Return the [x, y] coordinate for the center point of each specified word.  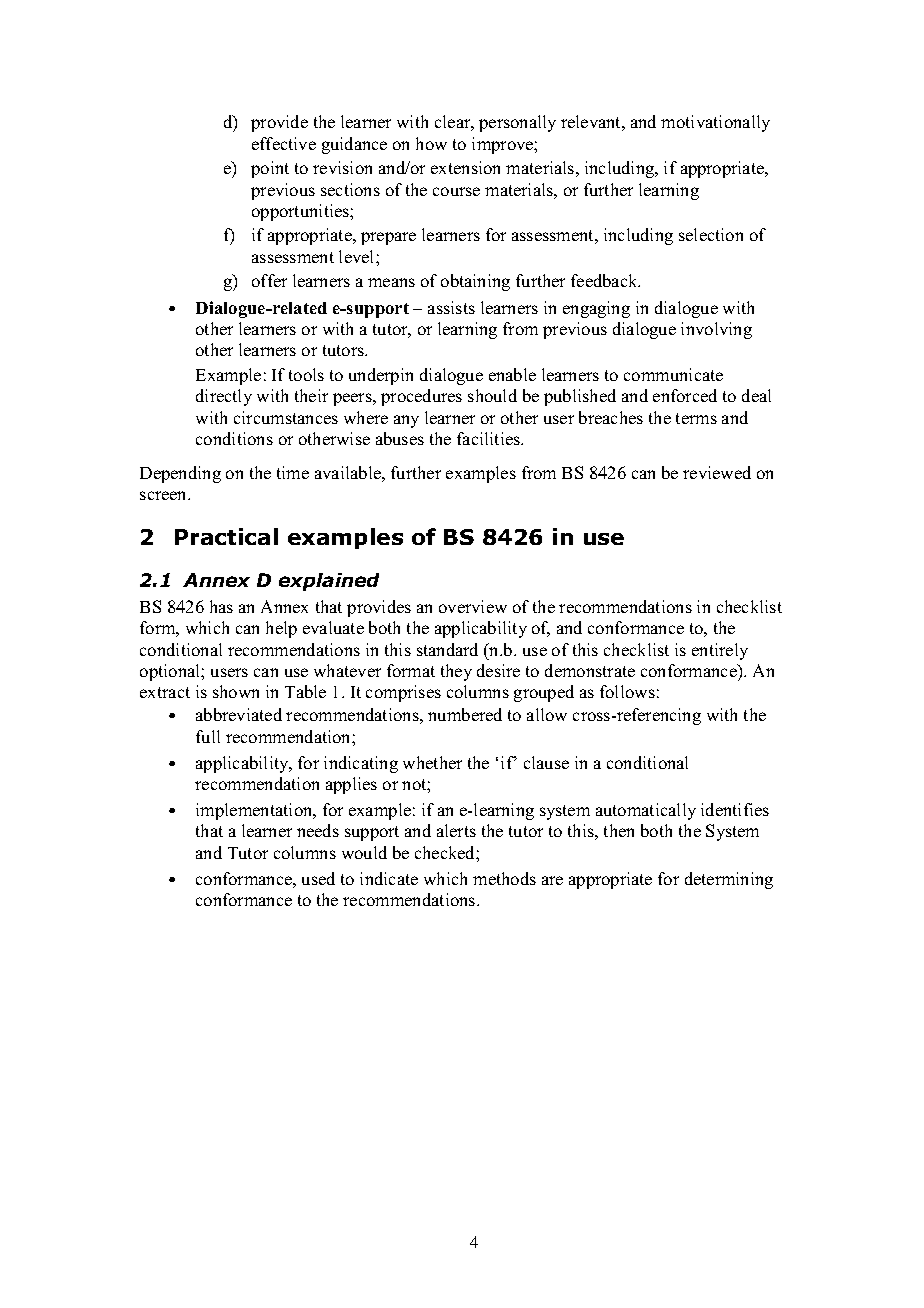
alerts [456, 830]
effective [284, 143]
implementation [255, 811]
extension [465, 167]
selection [711, 234]
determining [729, 880]
